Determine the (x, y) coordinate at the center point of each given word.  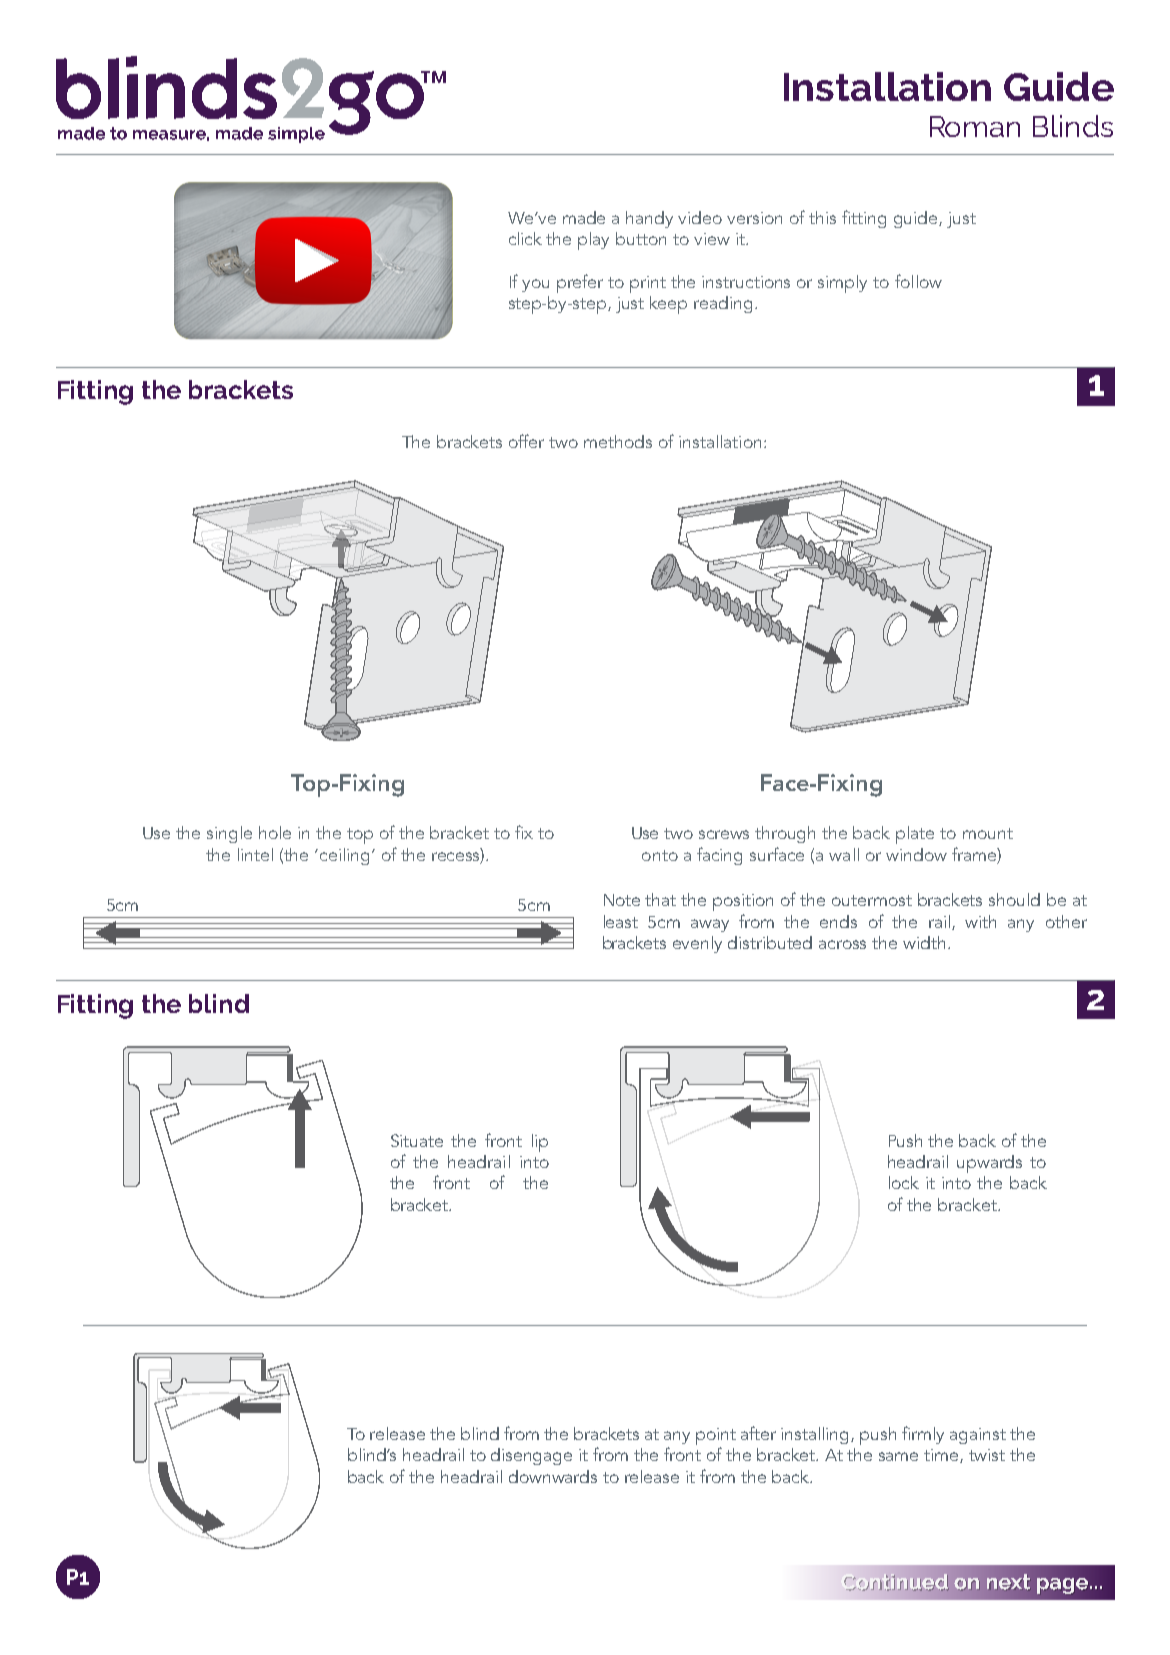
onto (660, 855)
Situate (417, 1140)
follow (918, 281)
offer (526, 441)
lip (540, 1143)
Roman (975, 126)
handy (649, 219)
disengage (531, 1456)
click (525, 238)
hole (275, 832)
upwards (989, 1164)
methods (618, 441)
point (716, 1438)
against (978, 1436)
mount (988, 833)
